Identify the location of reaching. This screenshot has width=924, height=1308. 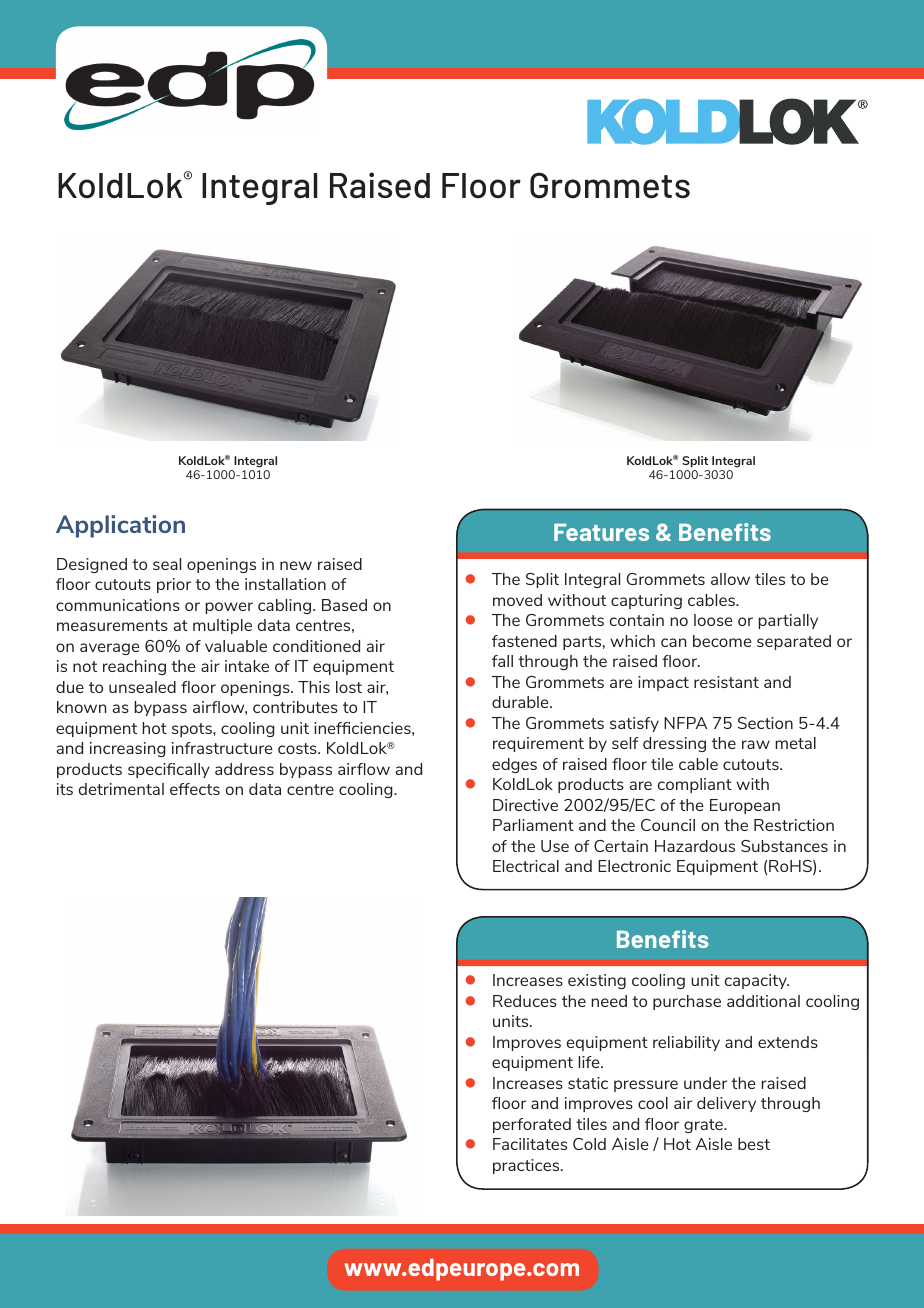
(134, 667).
